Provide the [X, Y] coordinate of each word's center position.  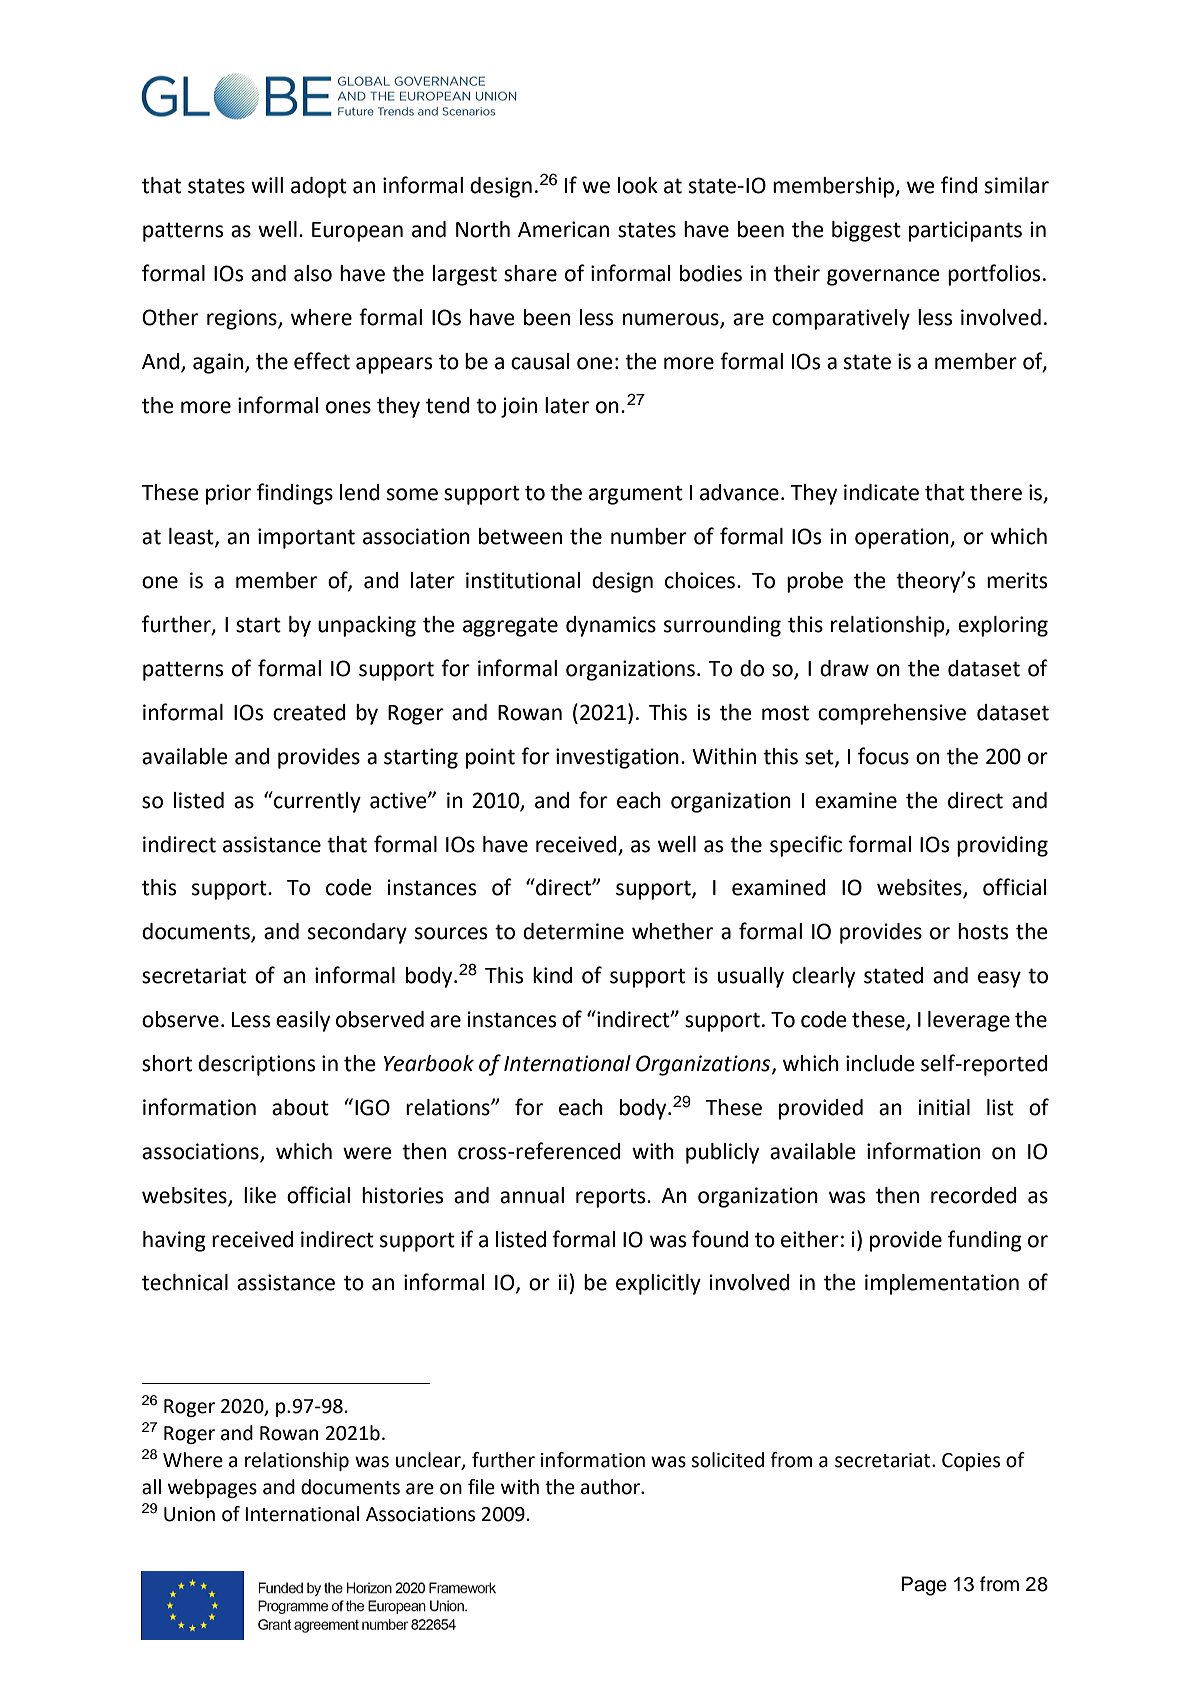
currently [316, 802]
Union [189, 1514]
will [267, 185]
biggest [866, 231]
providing [1002, 846]
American [563, 229]
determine [573, 931]
